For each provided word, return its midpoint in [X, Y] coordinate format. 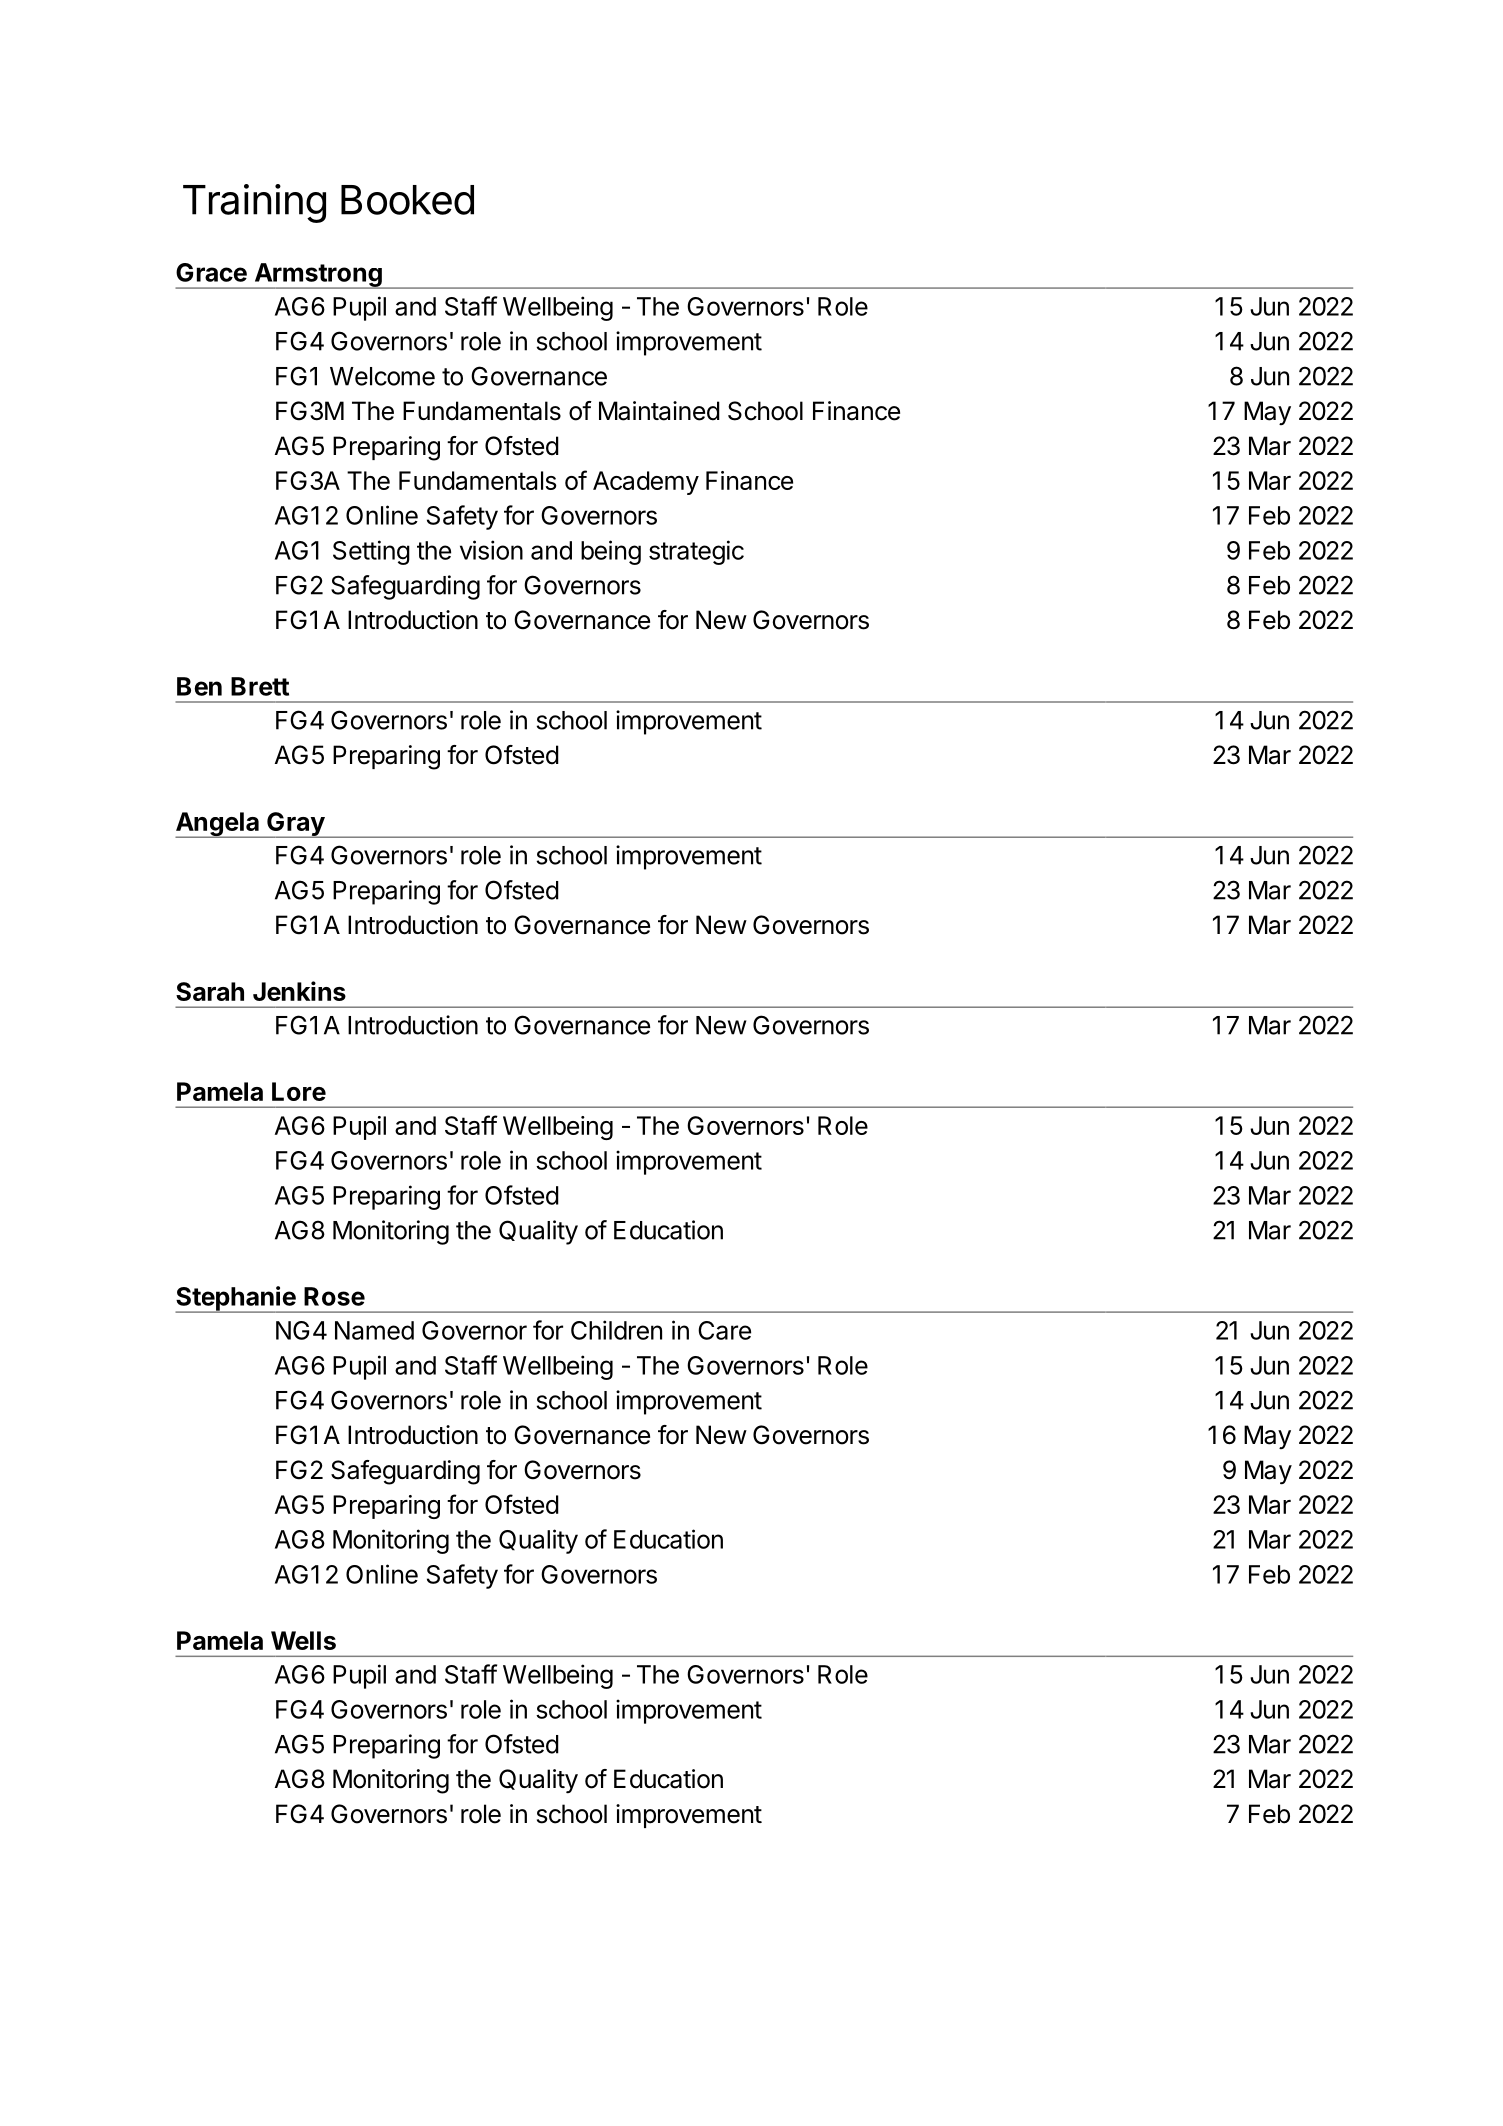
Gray [295, 825]
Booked [407, 200]
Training [254, 203]
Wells [303, 1640]
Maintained [659, 411]
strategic [696, 552]
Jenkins [299, 991]
